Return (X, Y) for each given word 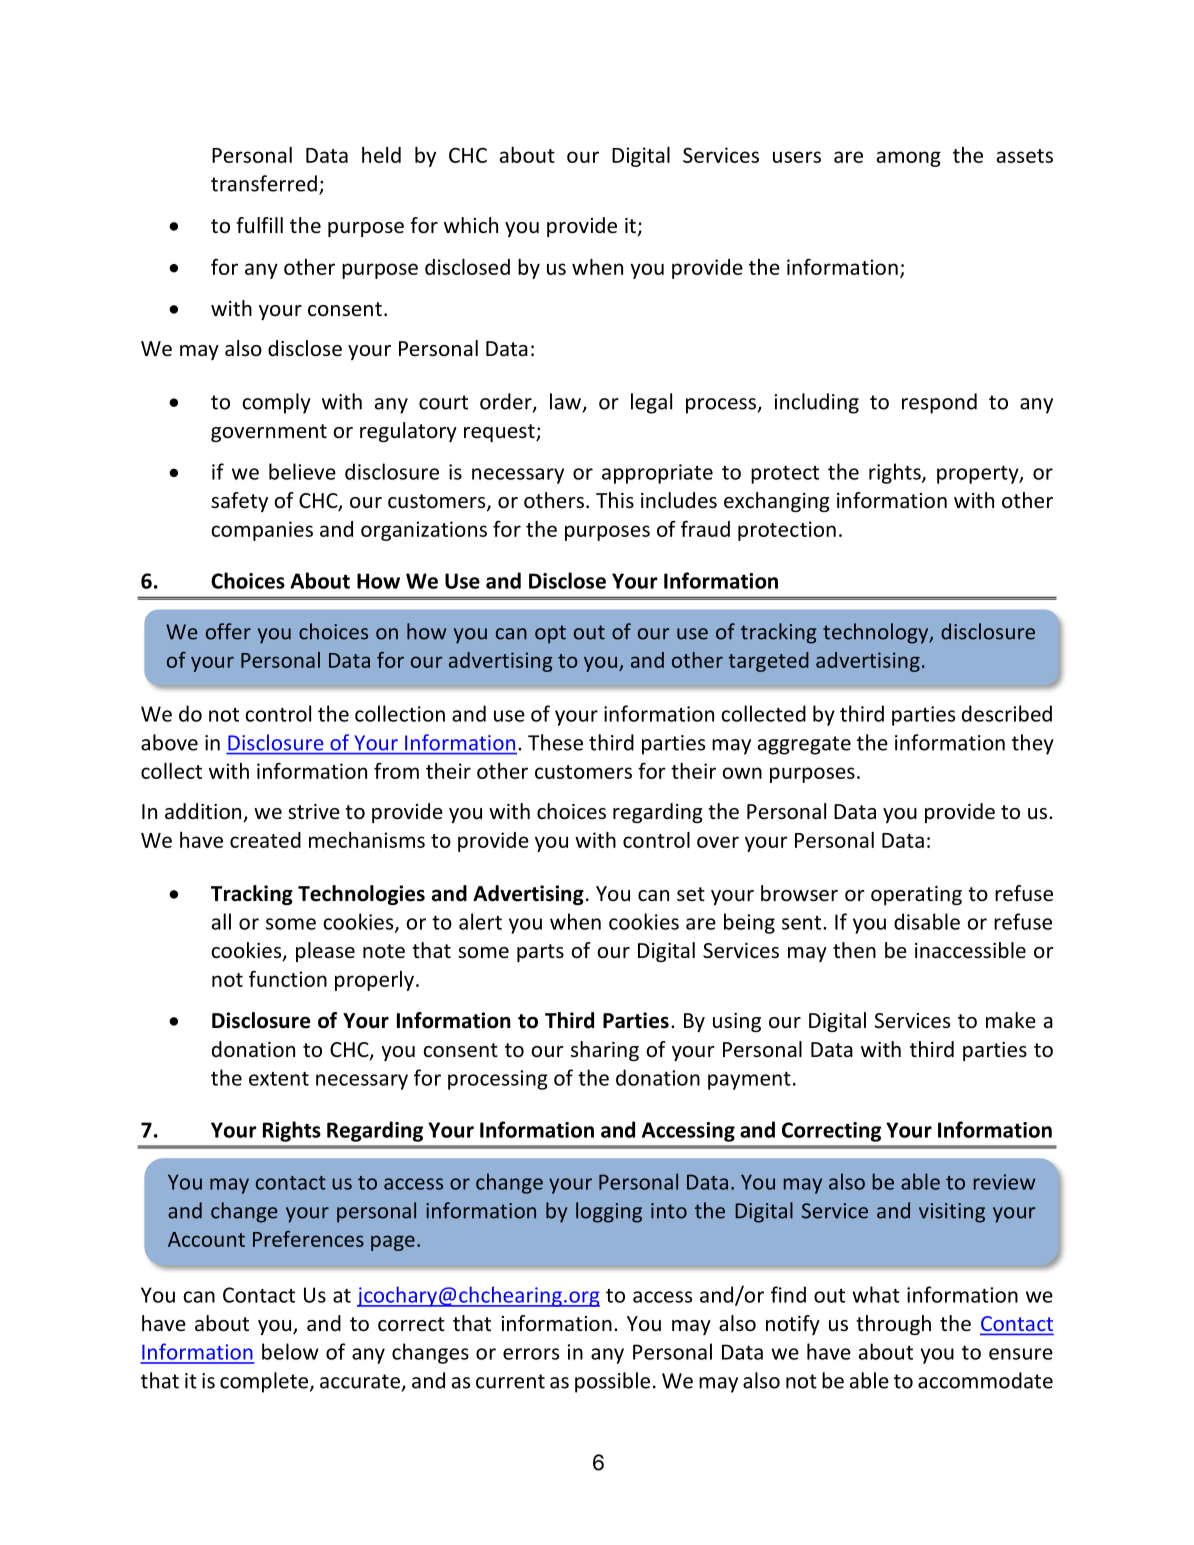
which (471, 225)
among (909, 159)
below (290, 1351)
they (1033, 744)
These (555, 742)
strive (314, 811)
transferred (264, 183)
